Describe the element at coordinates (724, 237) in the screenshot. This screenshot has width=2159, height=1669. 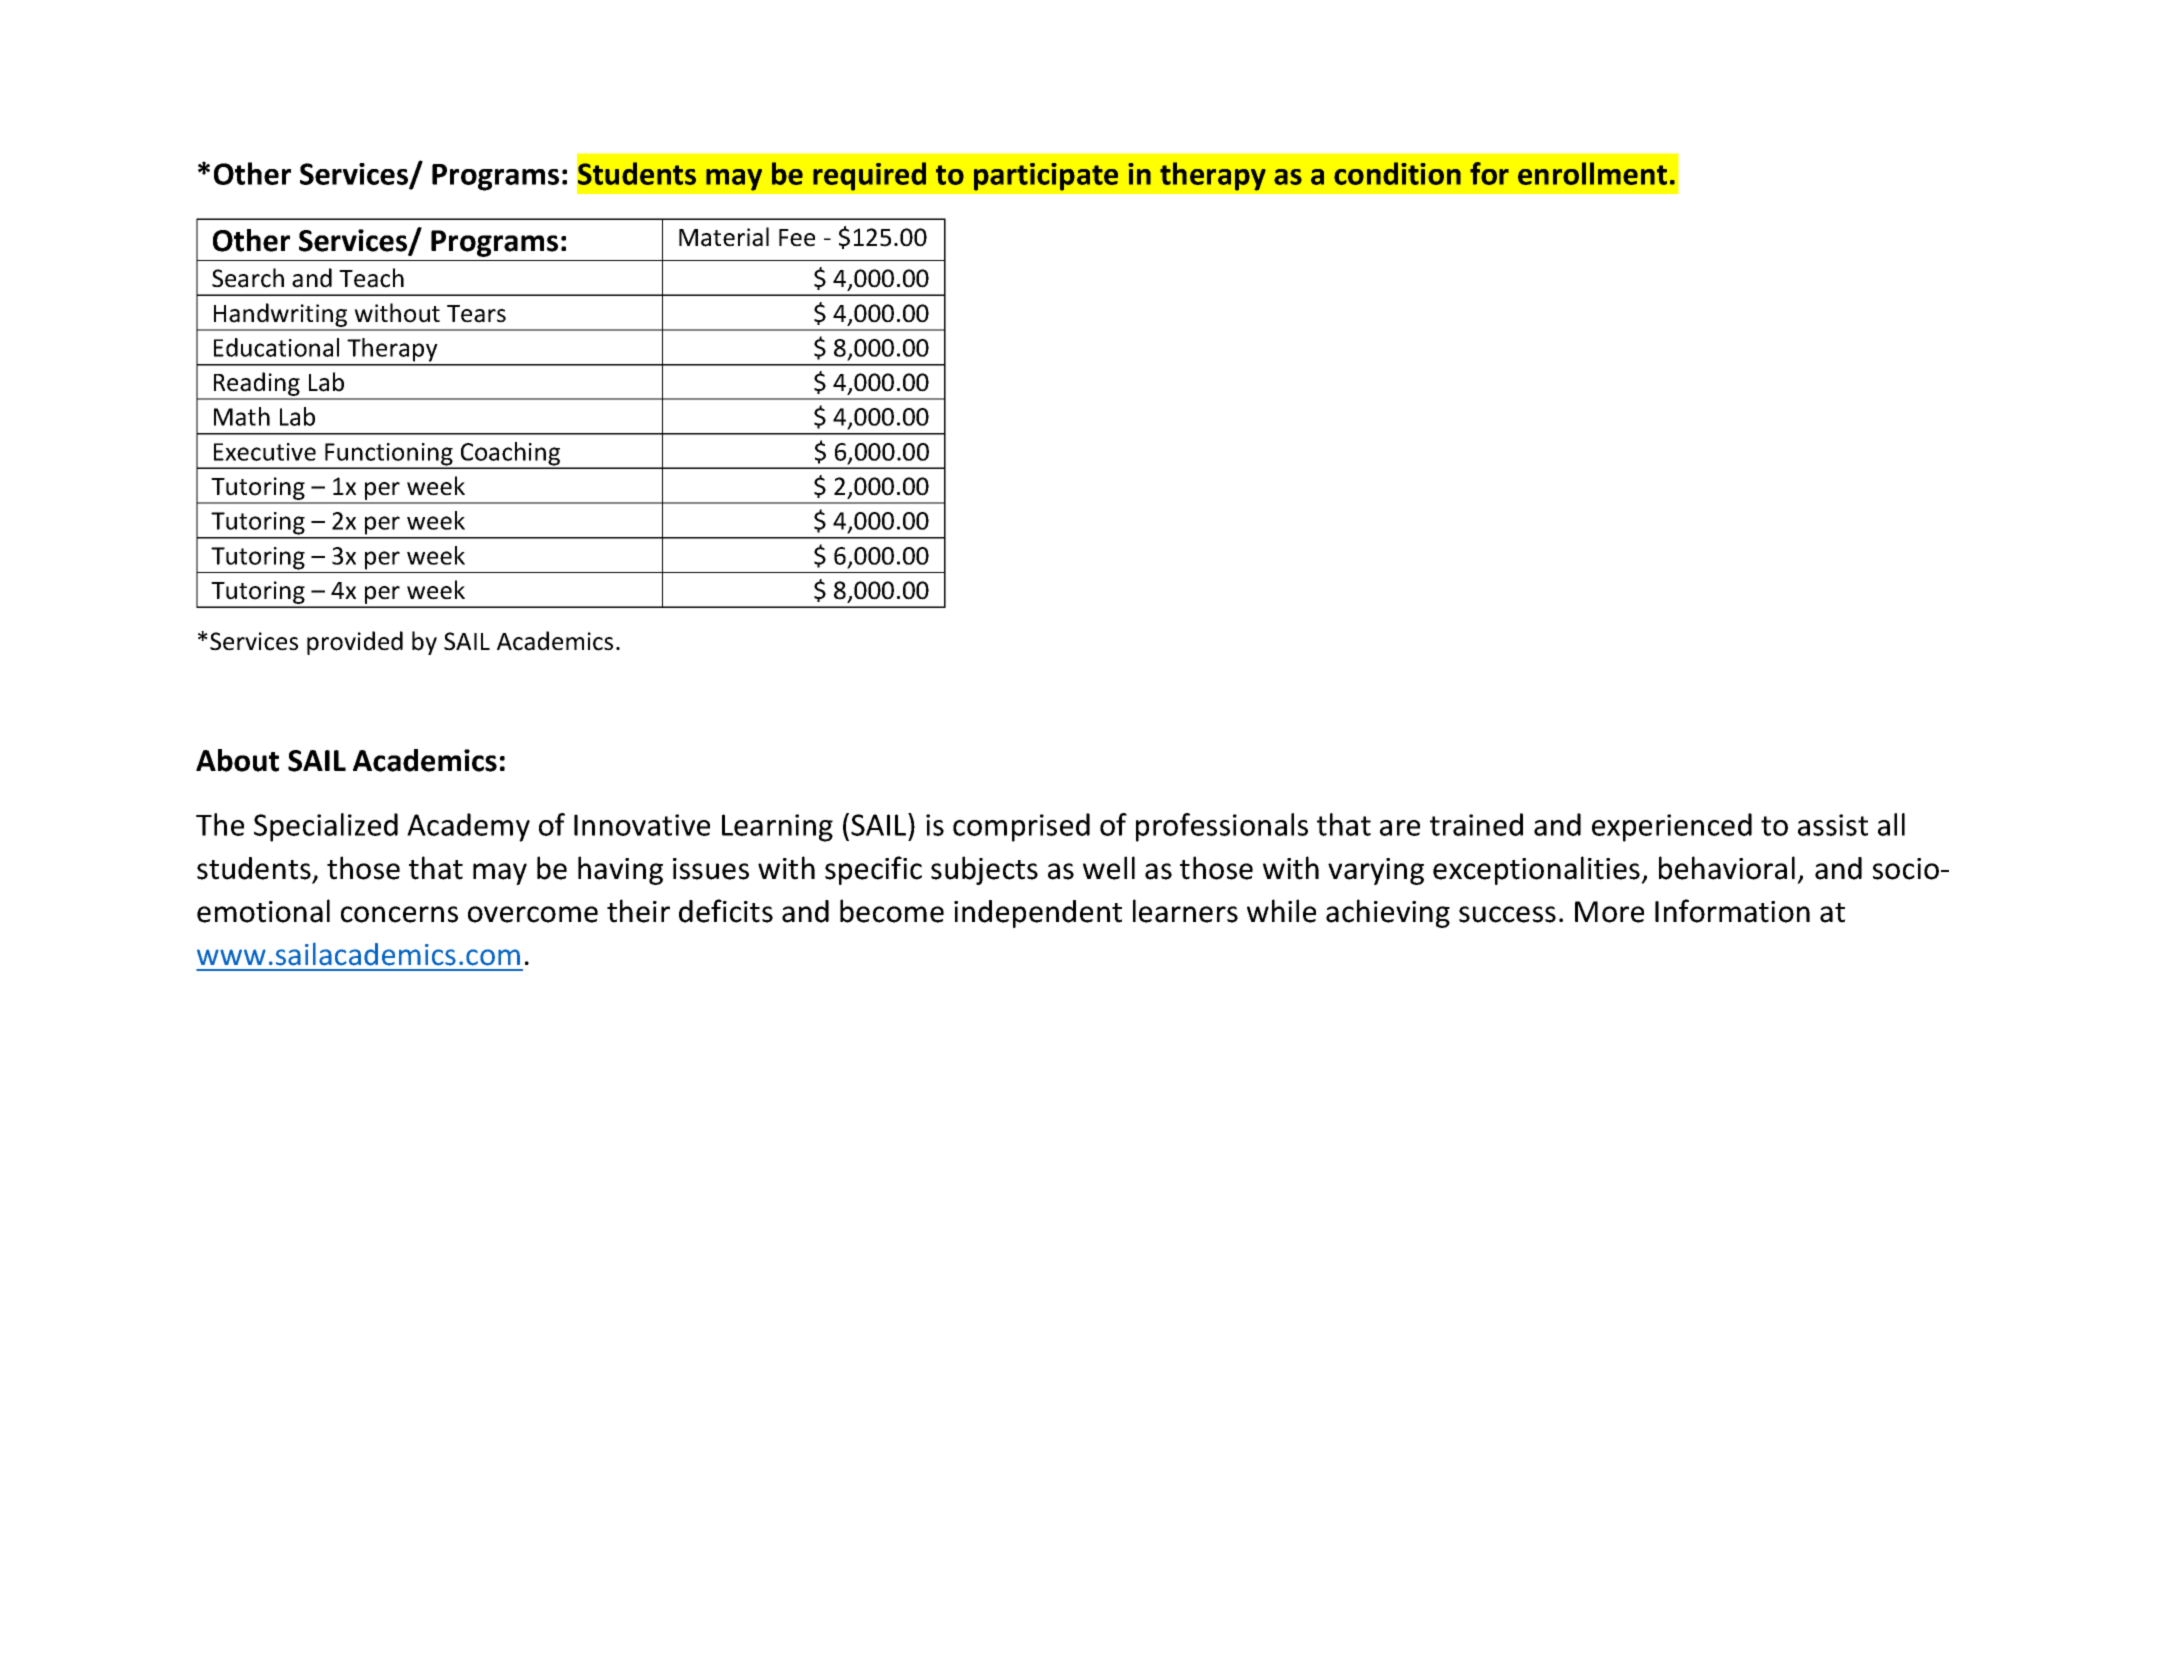
I see `Material` at that location.
